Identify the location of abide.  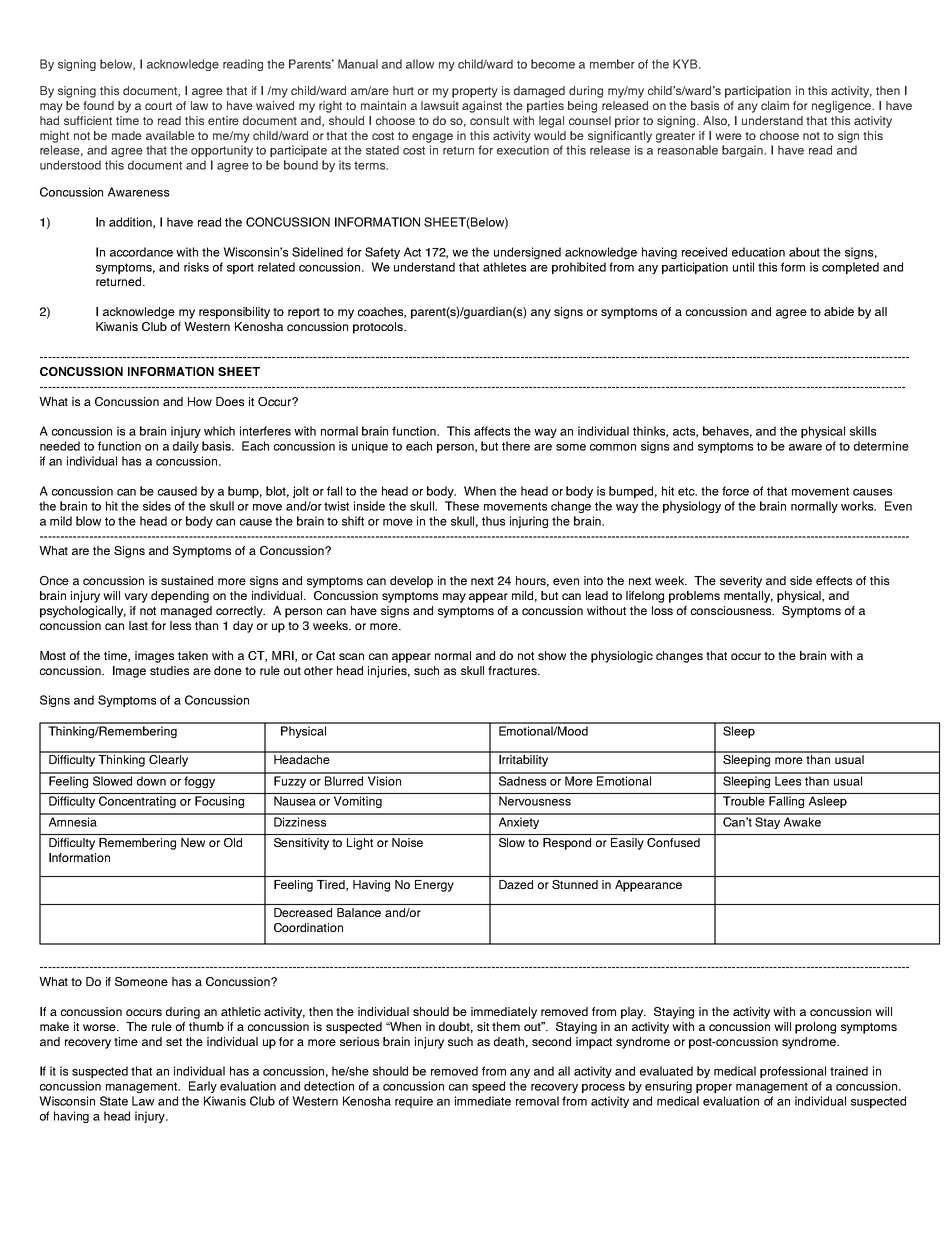
(839, 311).
